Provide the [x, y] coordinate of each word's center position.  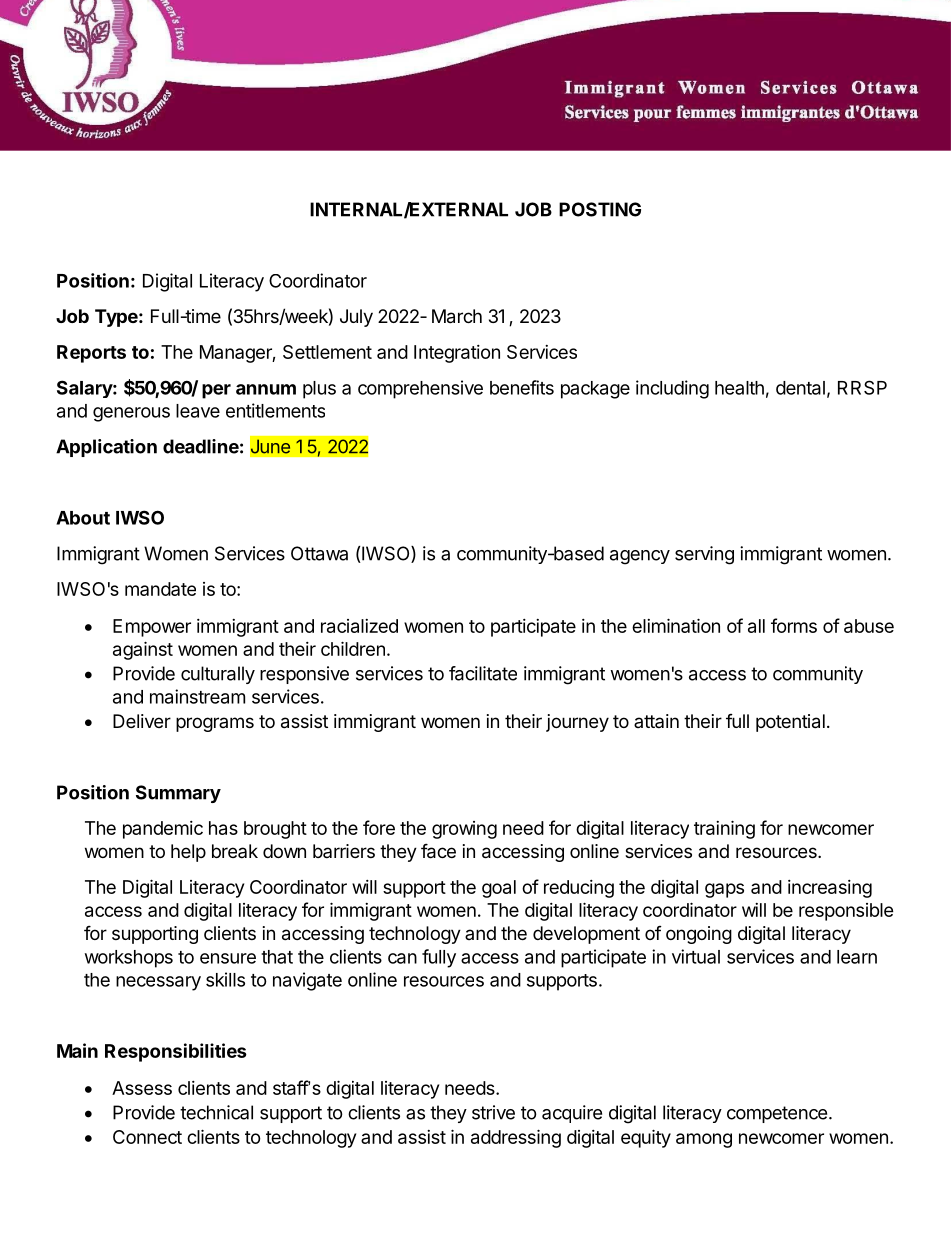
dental [800, 388]
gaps [724, 890]
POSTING [600, 209]
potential [790, 723]
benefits [522, 387]
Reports [91, 354]
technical [216, 1112]
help [188, 853]
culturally [218, 675]
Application [106, 448]
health [739, 388]
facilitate [483, 673]
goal [499, 889]
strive [493, 1112]
